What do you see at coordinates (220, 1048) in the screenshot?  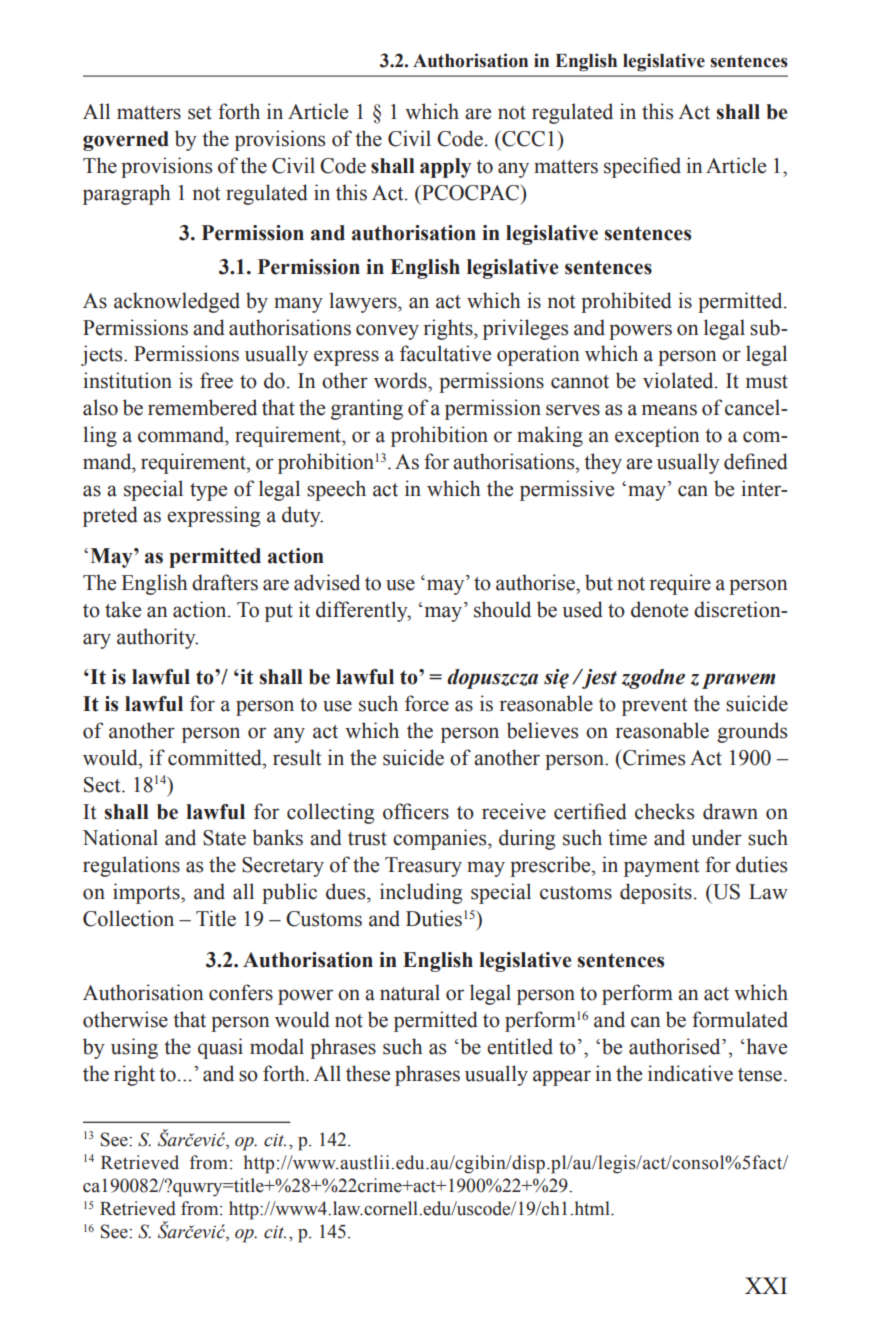 I see `quasi` at bounding box center [220, 1048].
